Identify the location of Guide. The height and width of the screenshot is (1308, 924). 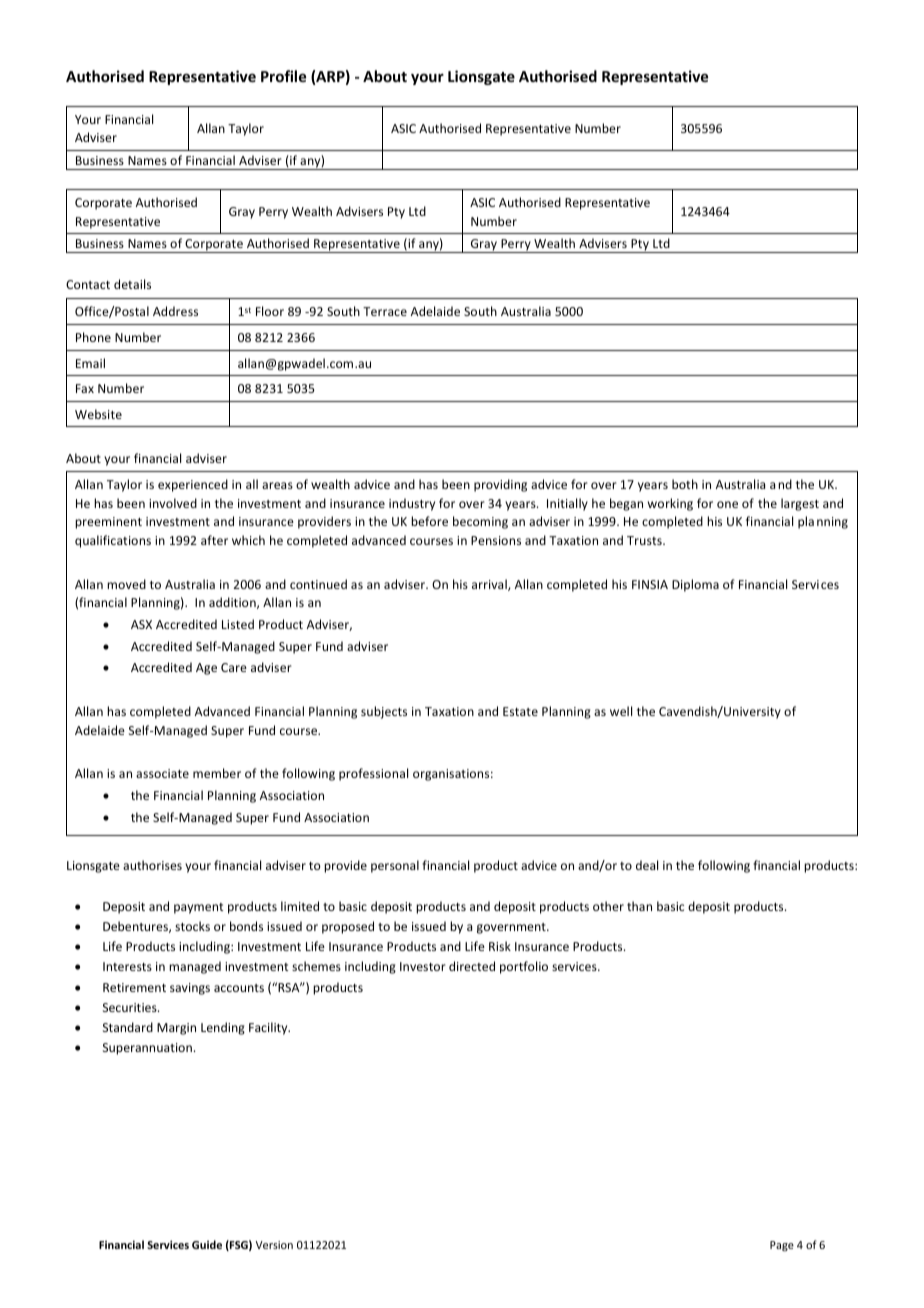
(207, 1244).
